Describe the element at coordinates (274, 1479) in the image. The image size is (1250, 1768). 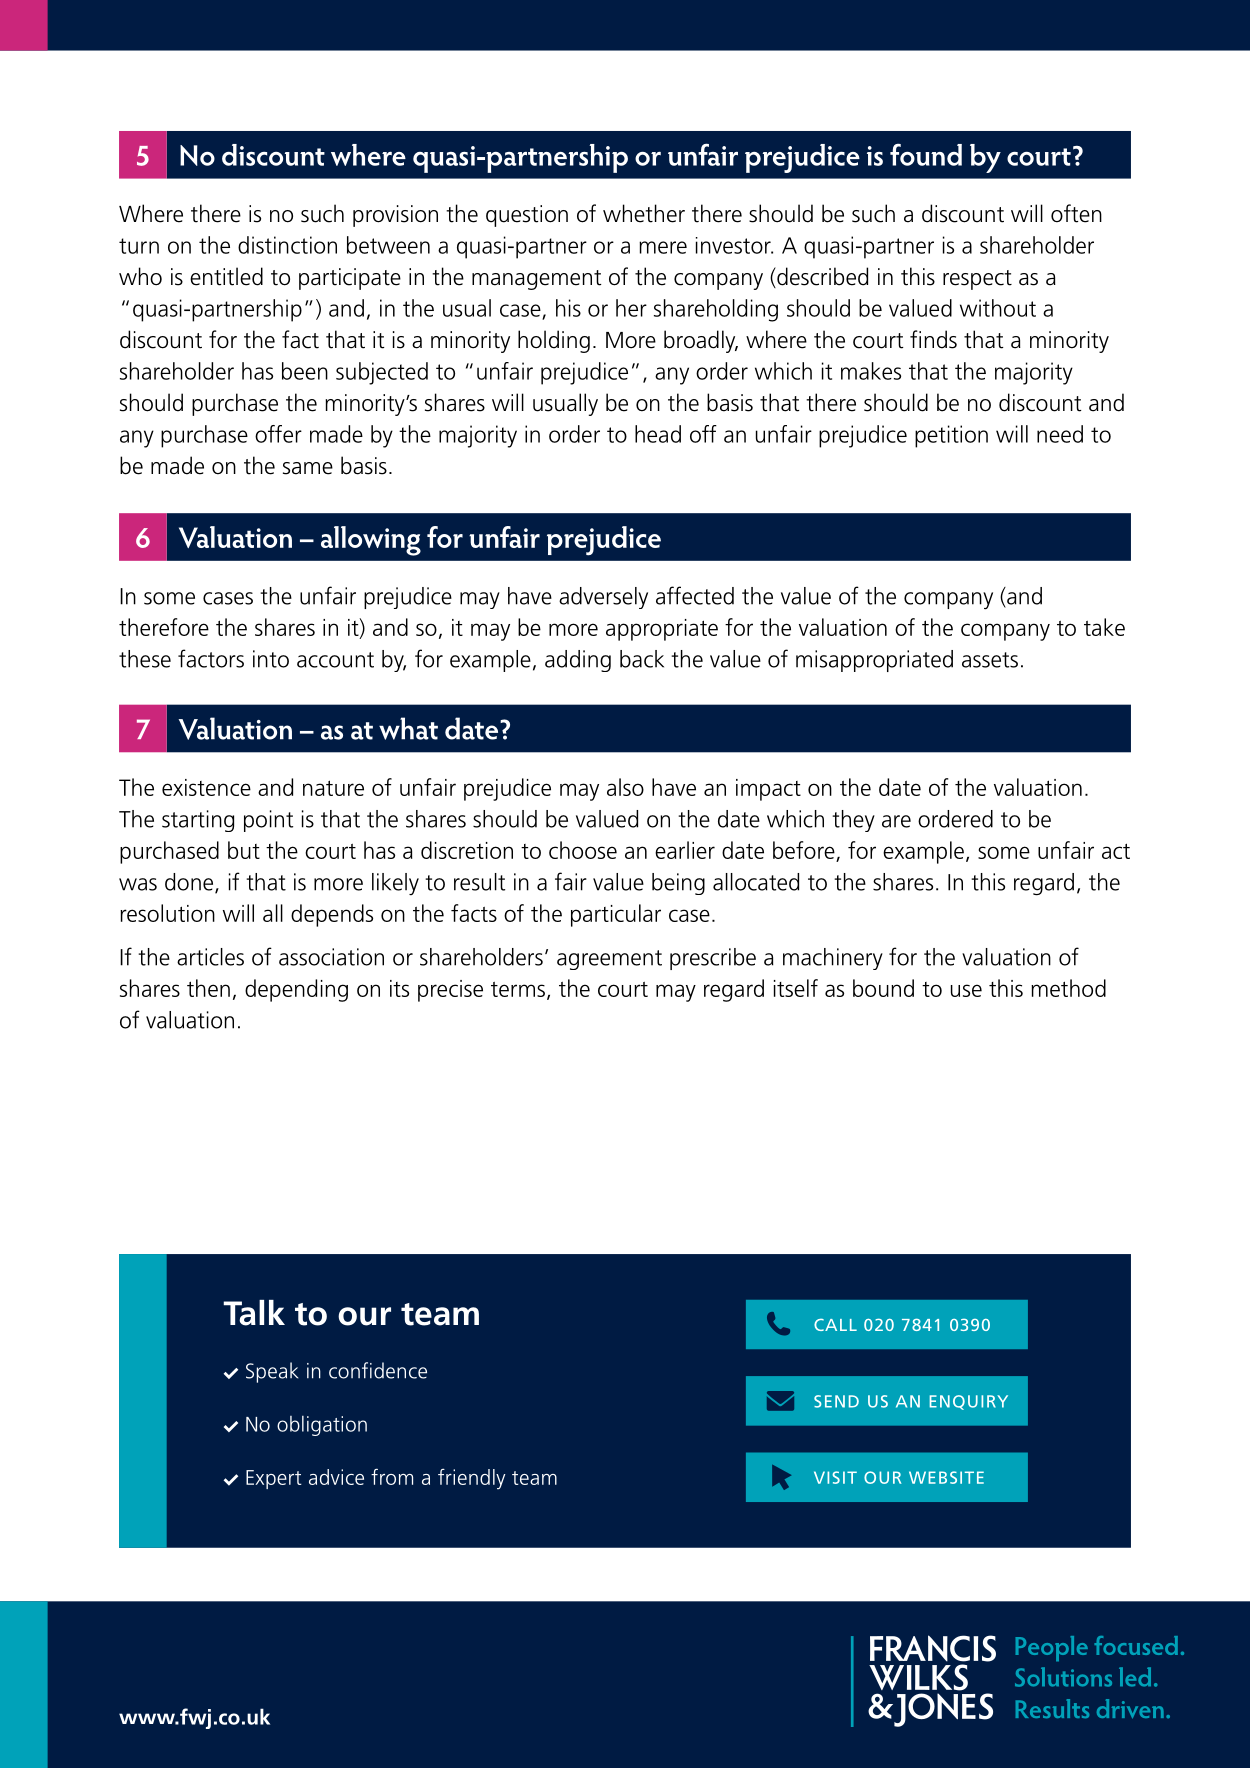
I see `Expert` at that location.
